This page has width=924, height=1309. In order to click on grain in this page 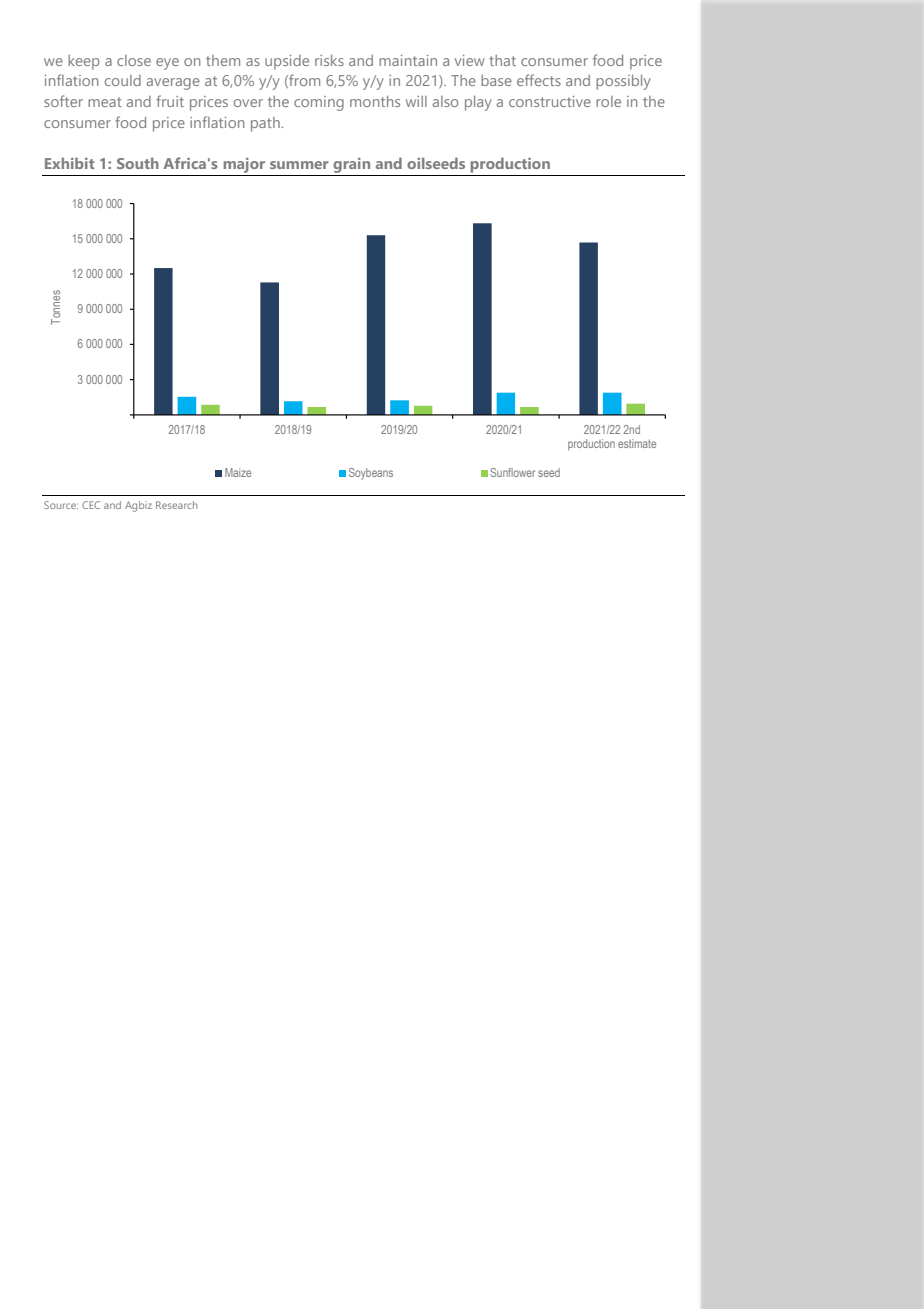, I will do `click(351, 165)`.
